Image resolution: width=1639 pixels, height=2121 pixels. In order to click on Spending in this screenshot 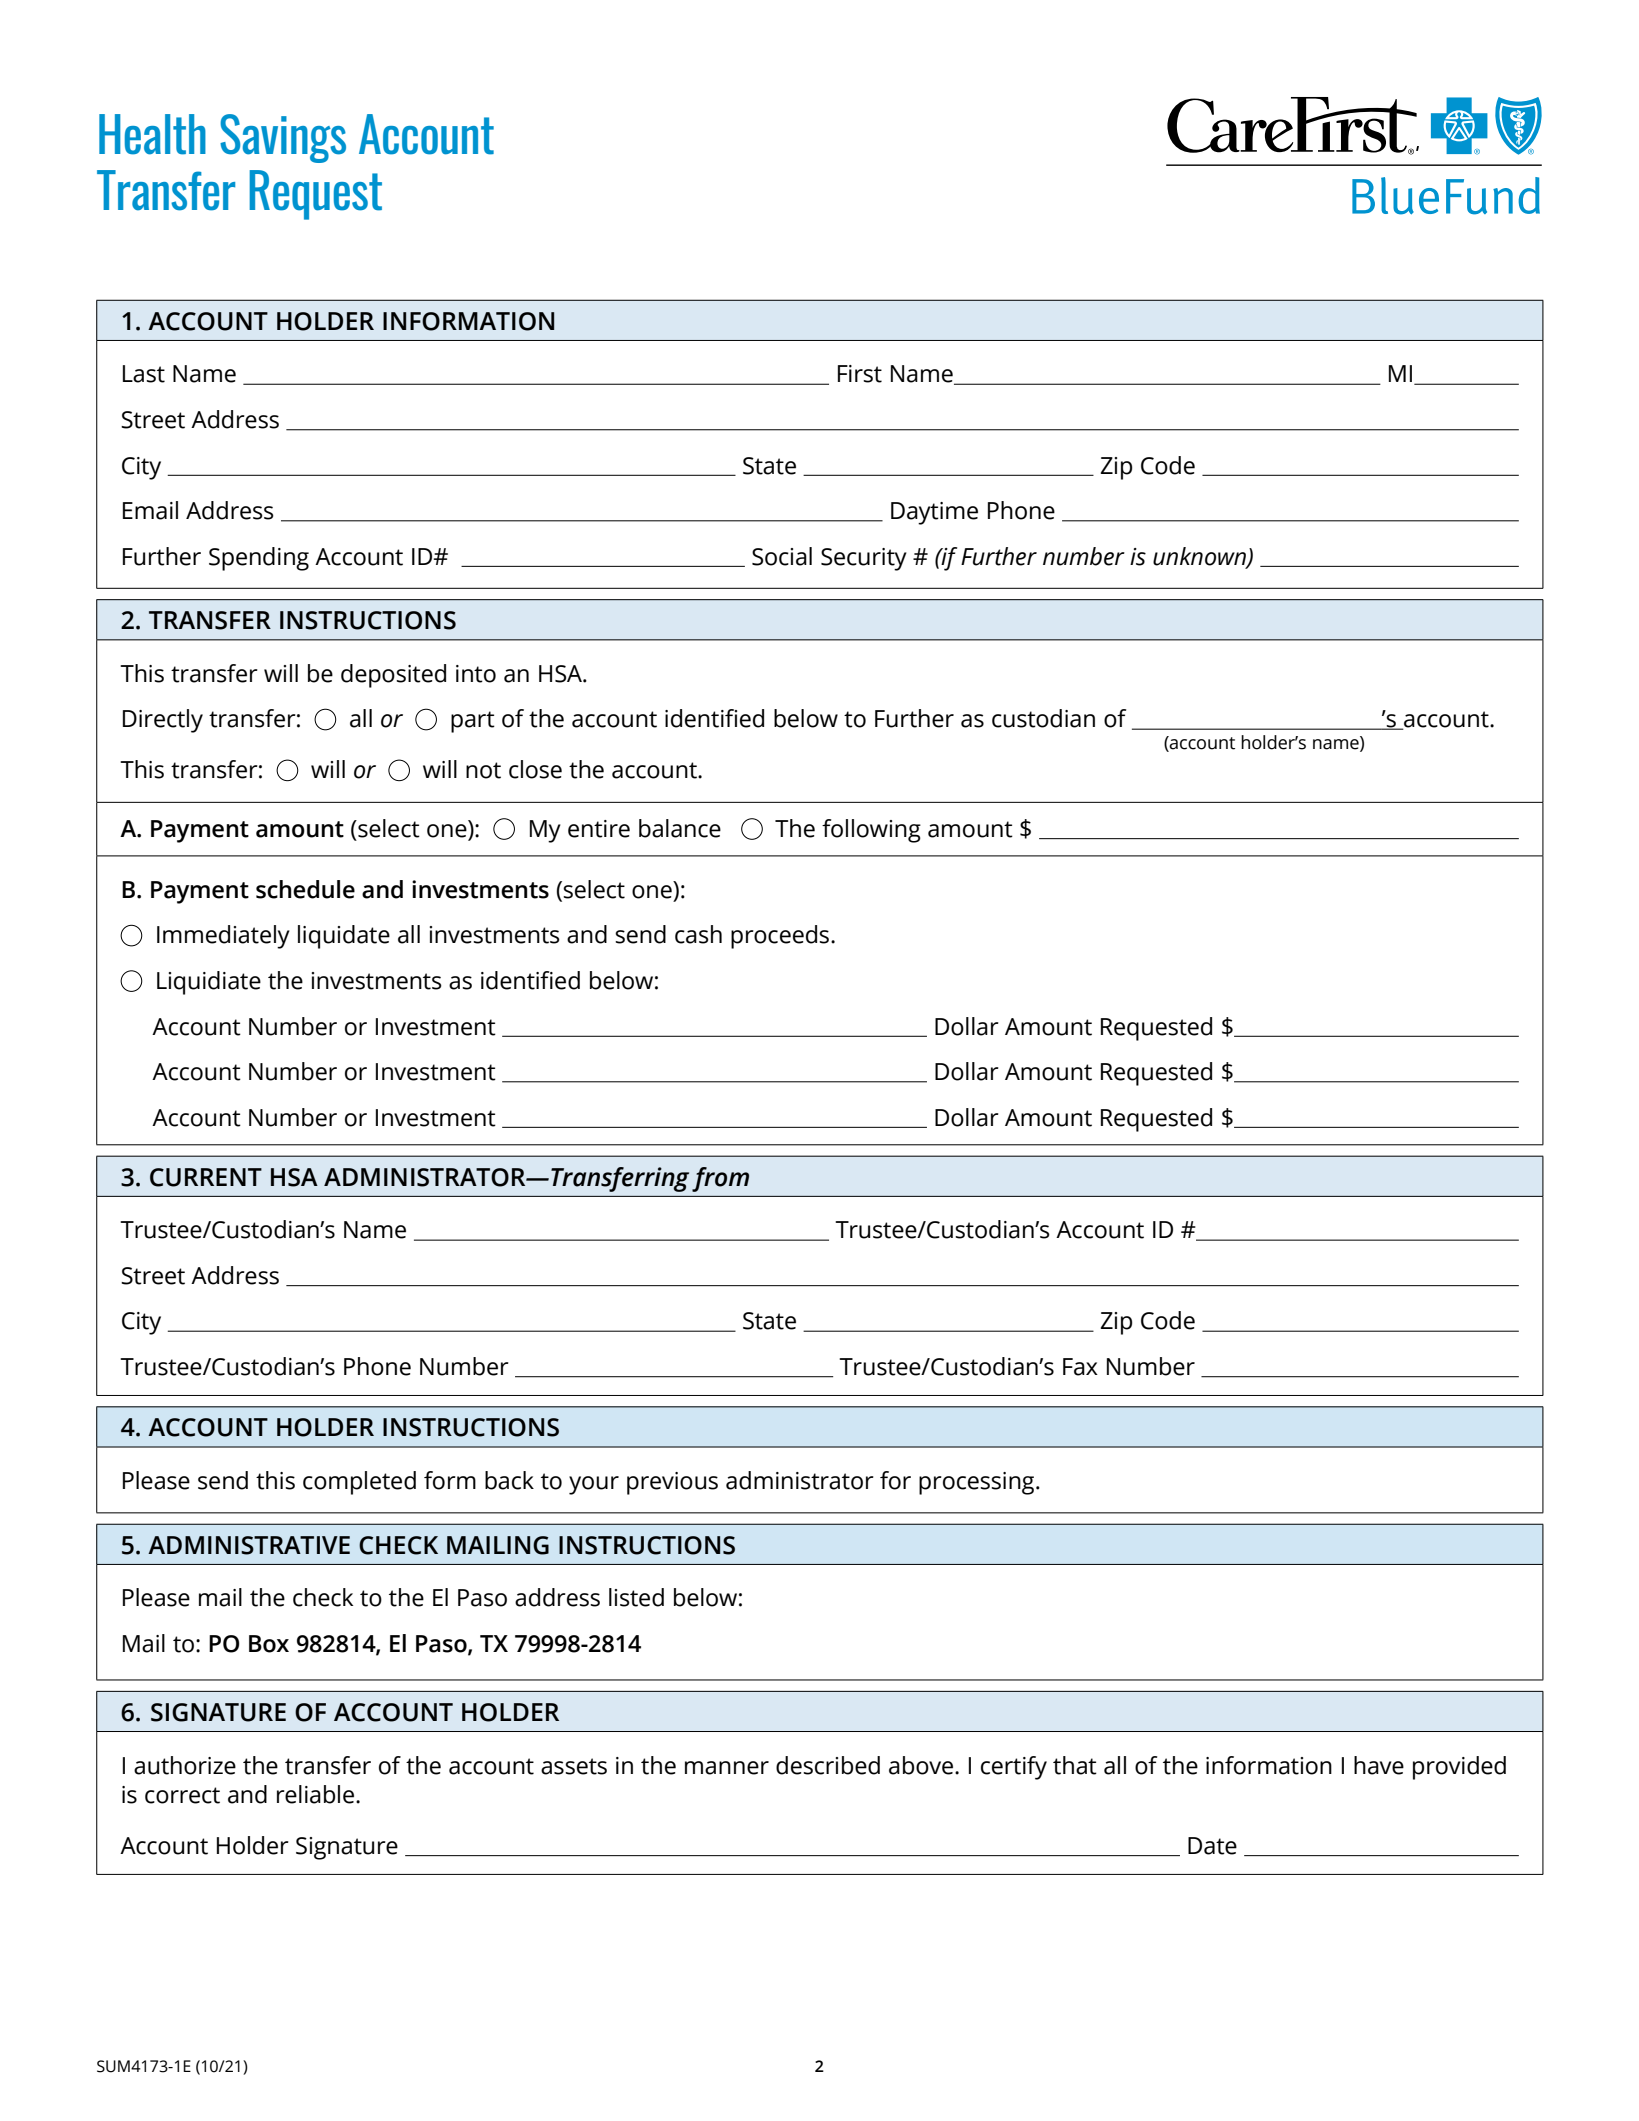, I will do `click(259, 559)`.
